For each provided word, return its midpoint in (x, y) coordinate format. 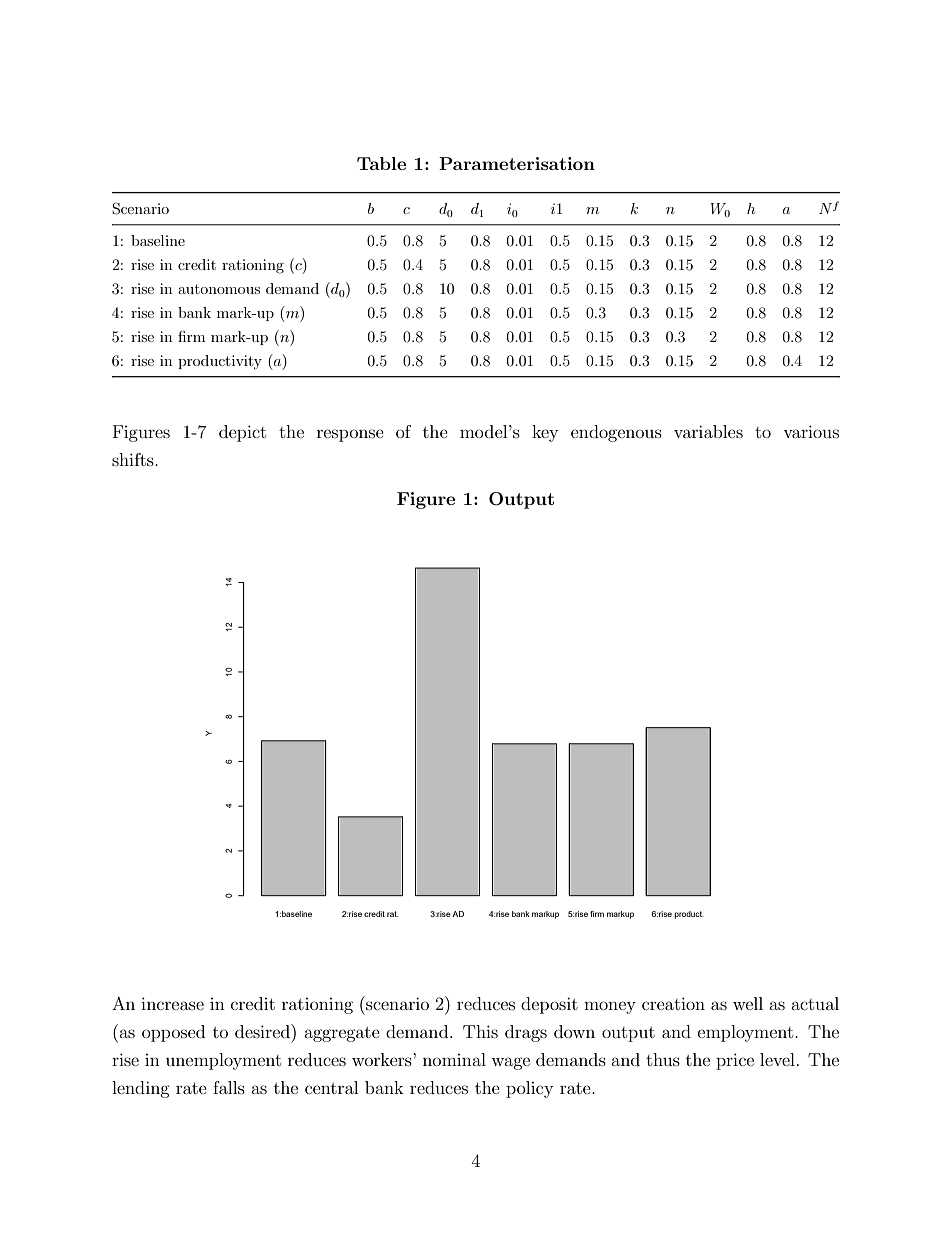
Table (381, 163)
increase (172, 1003)
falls (229, 1087)
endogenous (616, 433)
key (545, 433)
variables (708, 431)
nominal (454, 1059)
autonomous (219, 289)
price (735, 1061)
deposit (549, 1005)
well (748, 1003)
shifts (134, 459)
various (811, 431)
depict (242, 433)
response (350, 435)
